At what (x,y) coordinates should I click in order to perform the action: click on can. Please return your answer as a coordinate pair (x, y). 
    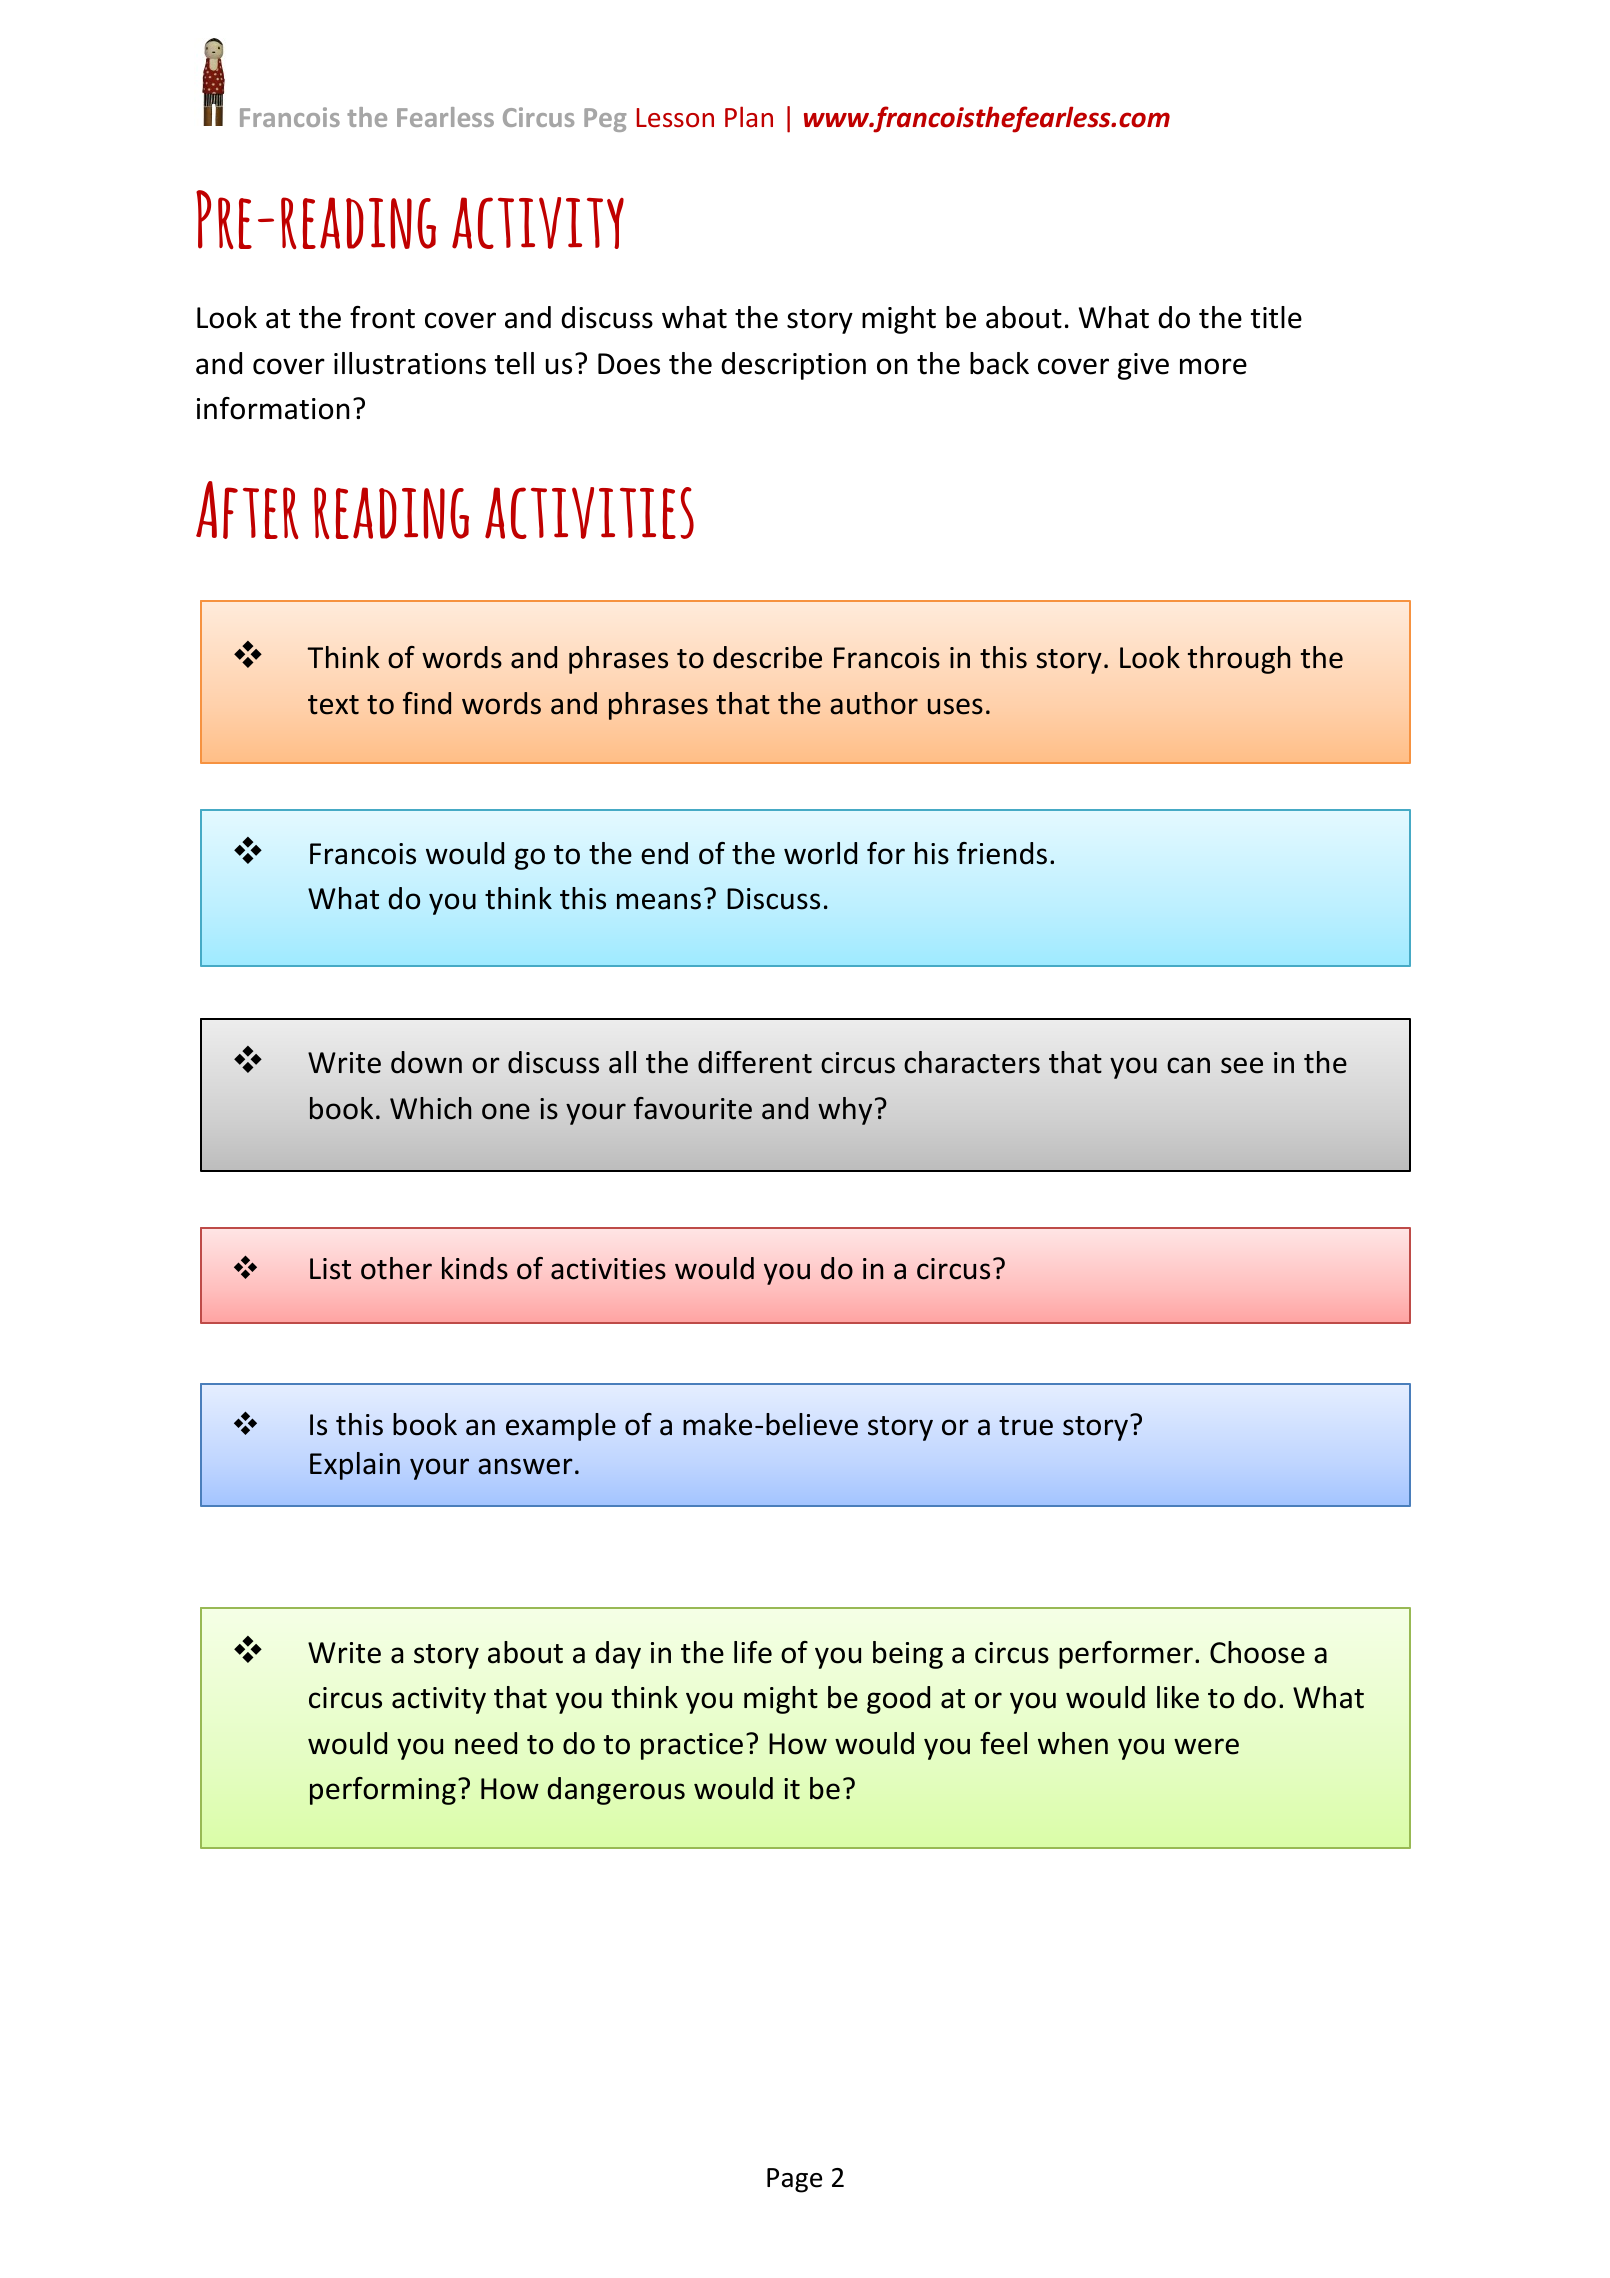
    Looking at the image, I should click on (1188, 1065).
